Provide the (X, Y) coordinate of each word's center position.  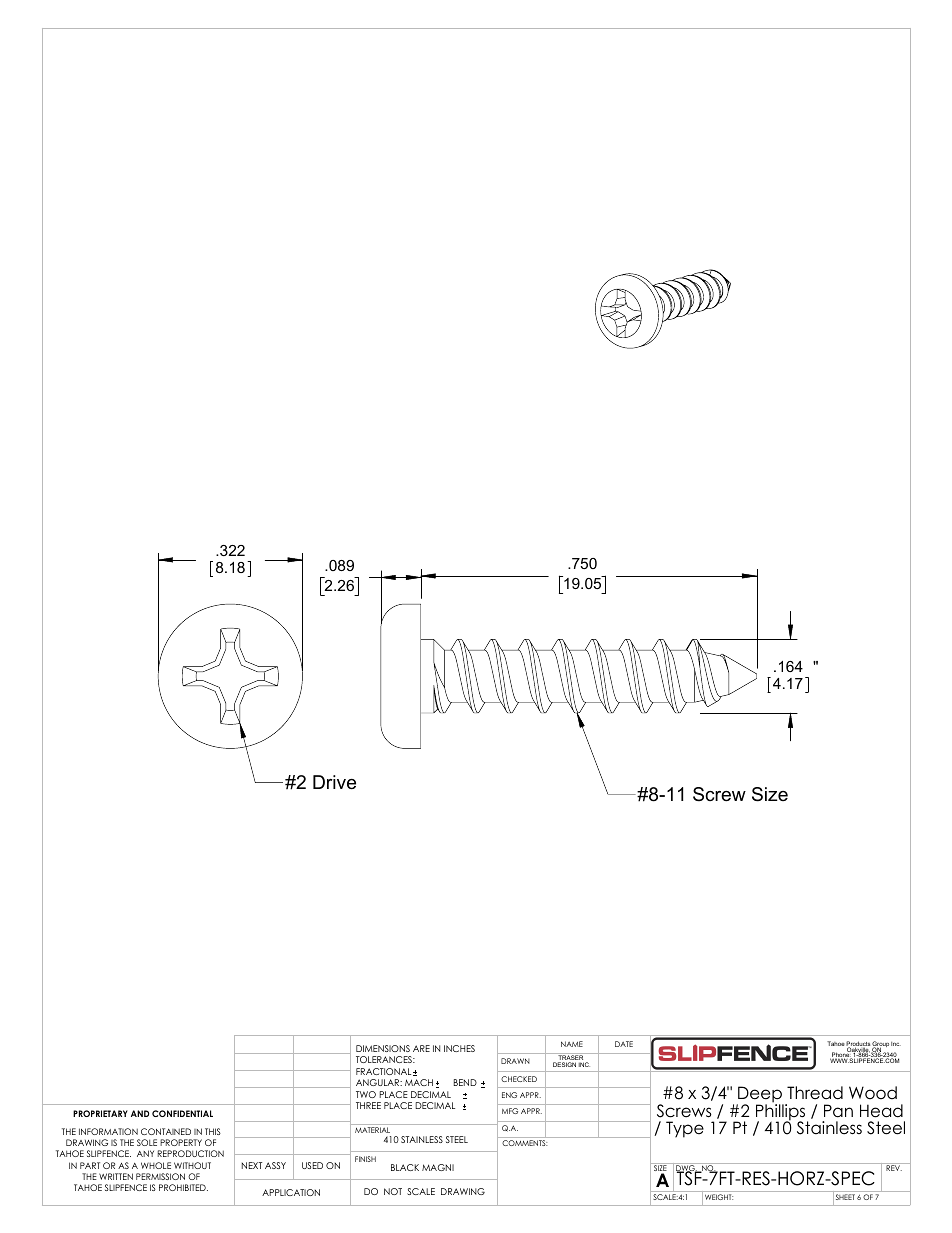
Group (880, 1045)
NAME (572, 1044)
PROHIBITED (183, 1187)
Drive (334, 782)
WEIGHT (719, 1197)
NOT (393, 1191)
